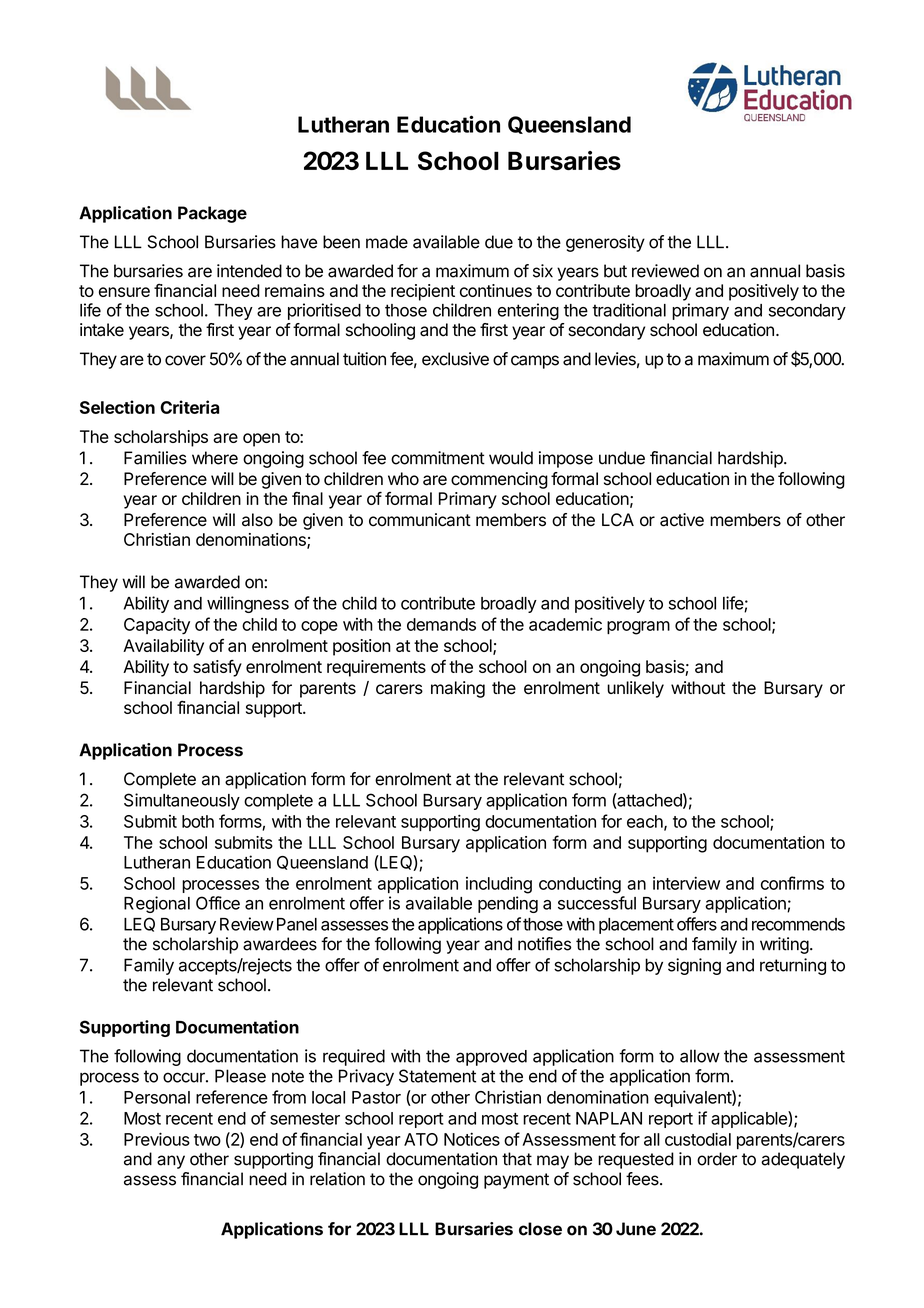 Image resolution: width=924 pixels, height=1308 pixels. I want to click on generosity, so click(605, 243).
